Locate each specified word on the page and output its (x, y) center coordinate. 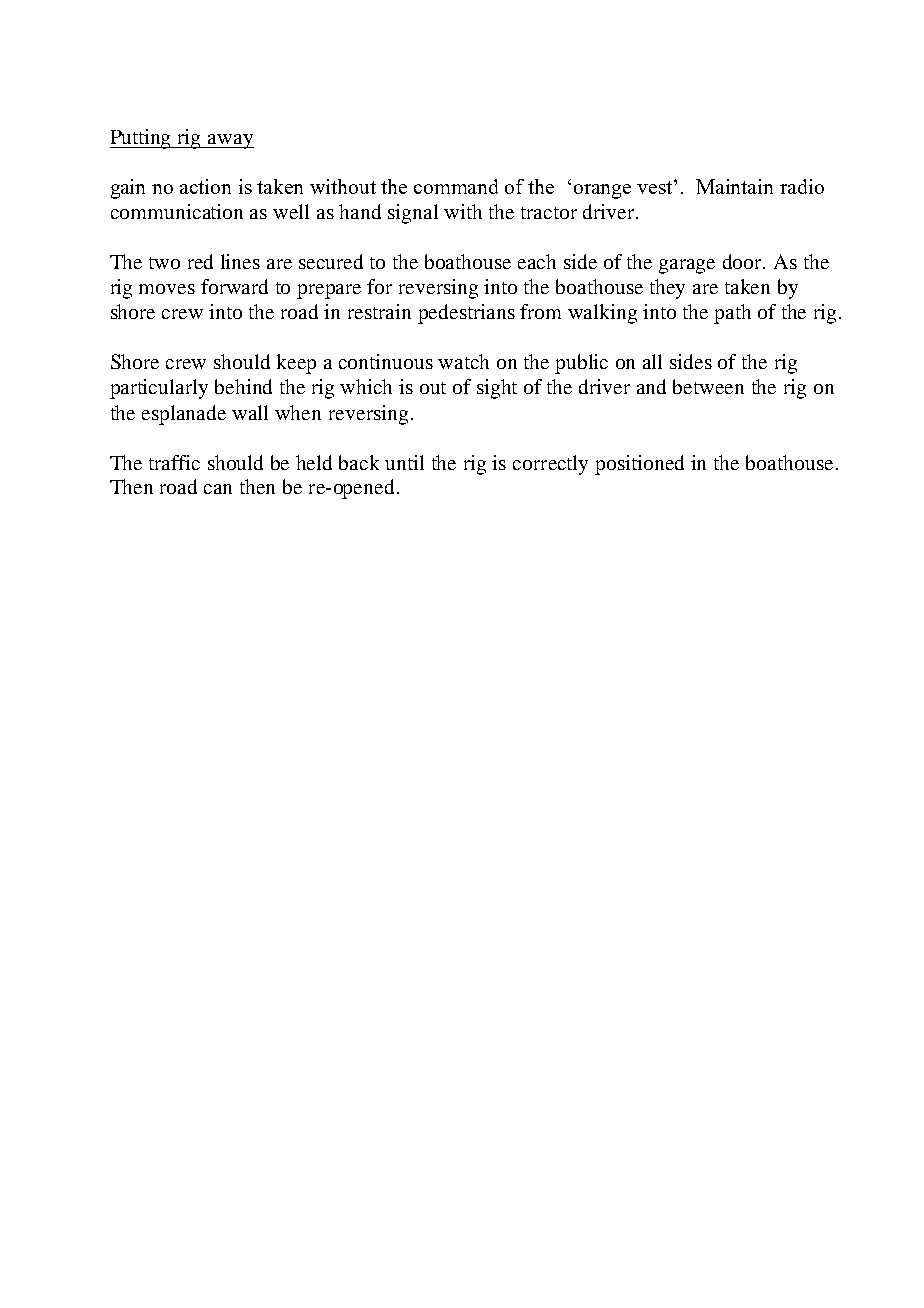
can (218, 489)
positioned (639, 465)
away (230, 141)
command (456, 186)
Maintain (734, 186)
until (404, 462)
